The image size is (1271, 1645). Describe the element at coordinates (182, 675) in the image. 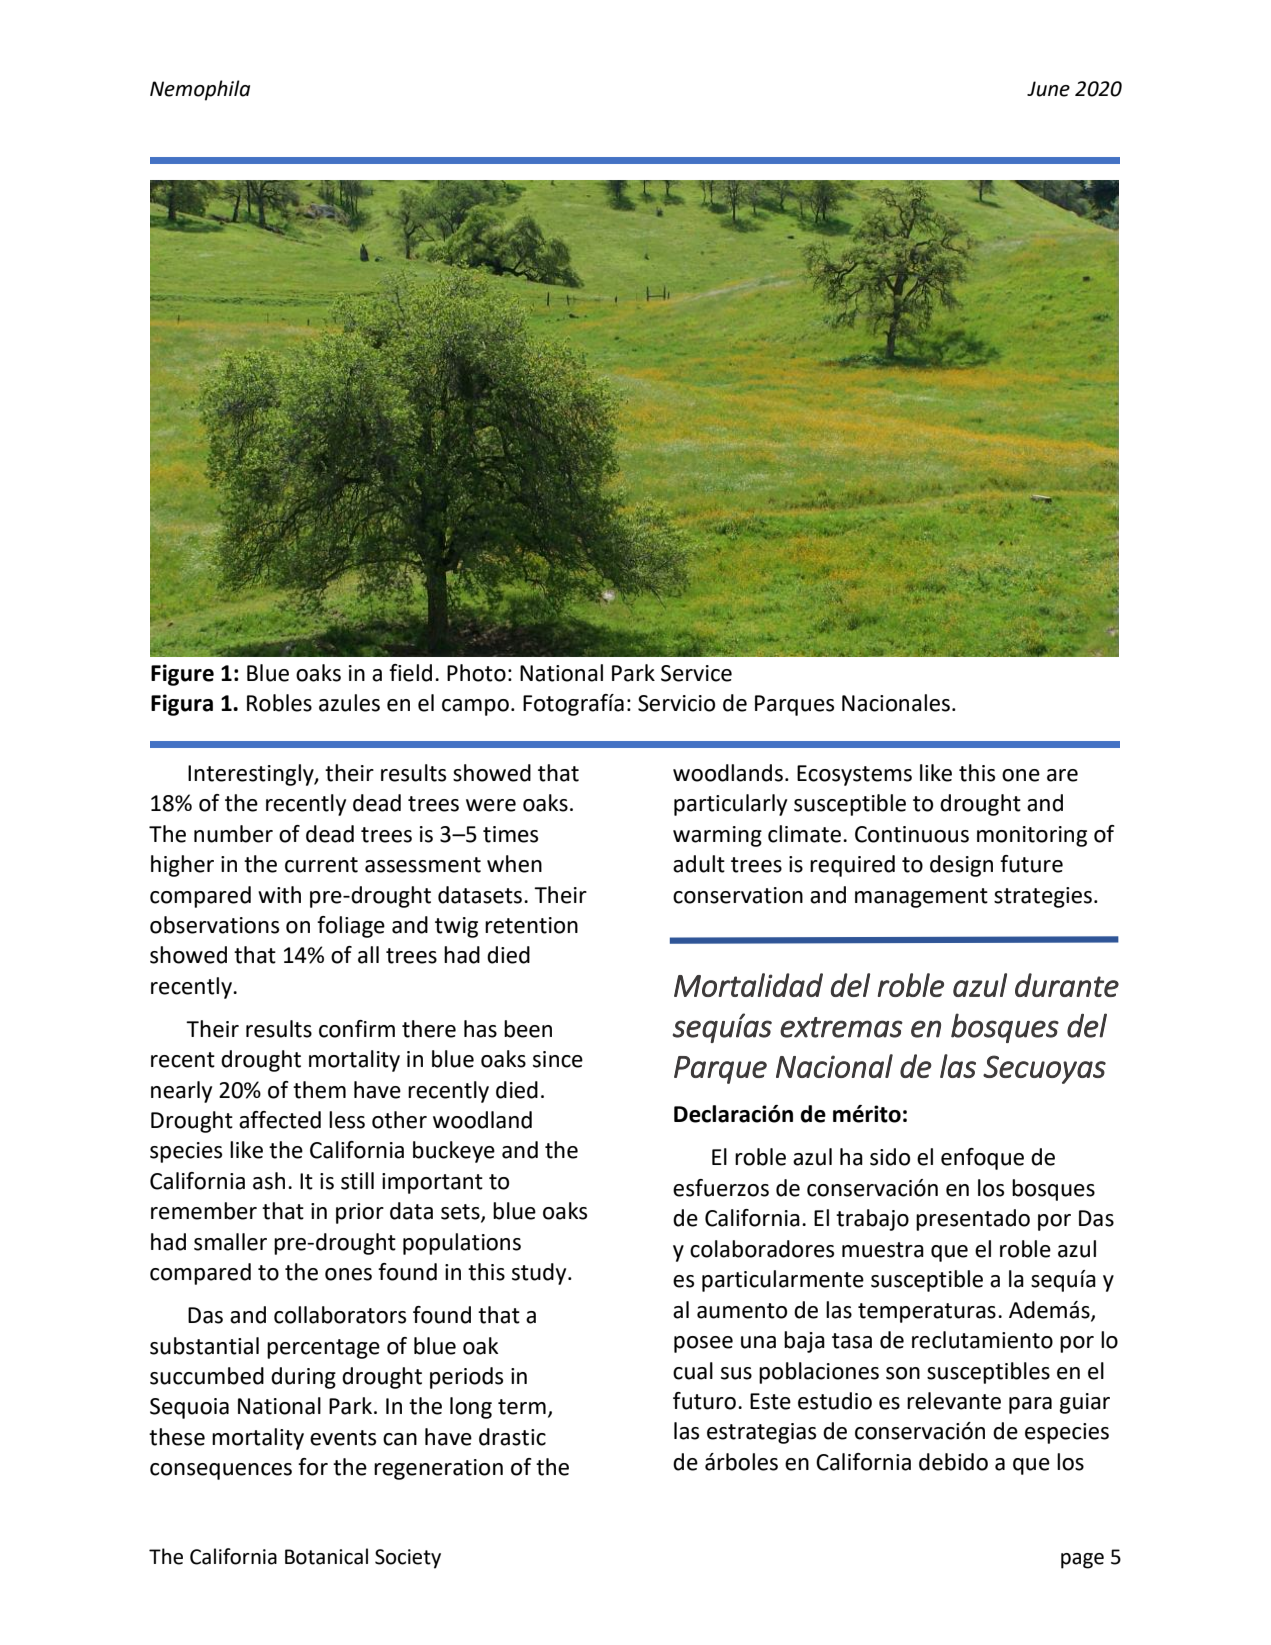

I see `Figure` at that location.
